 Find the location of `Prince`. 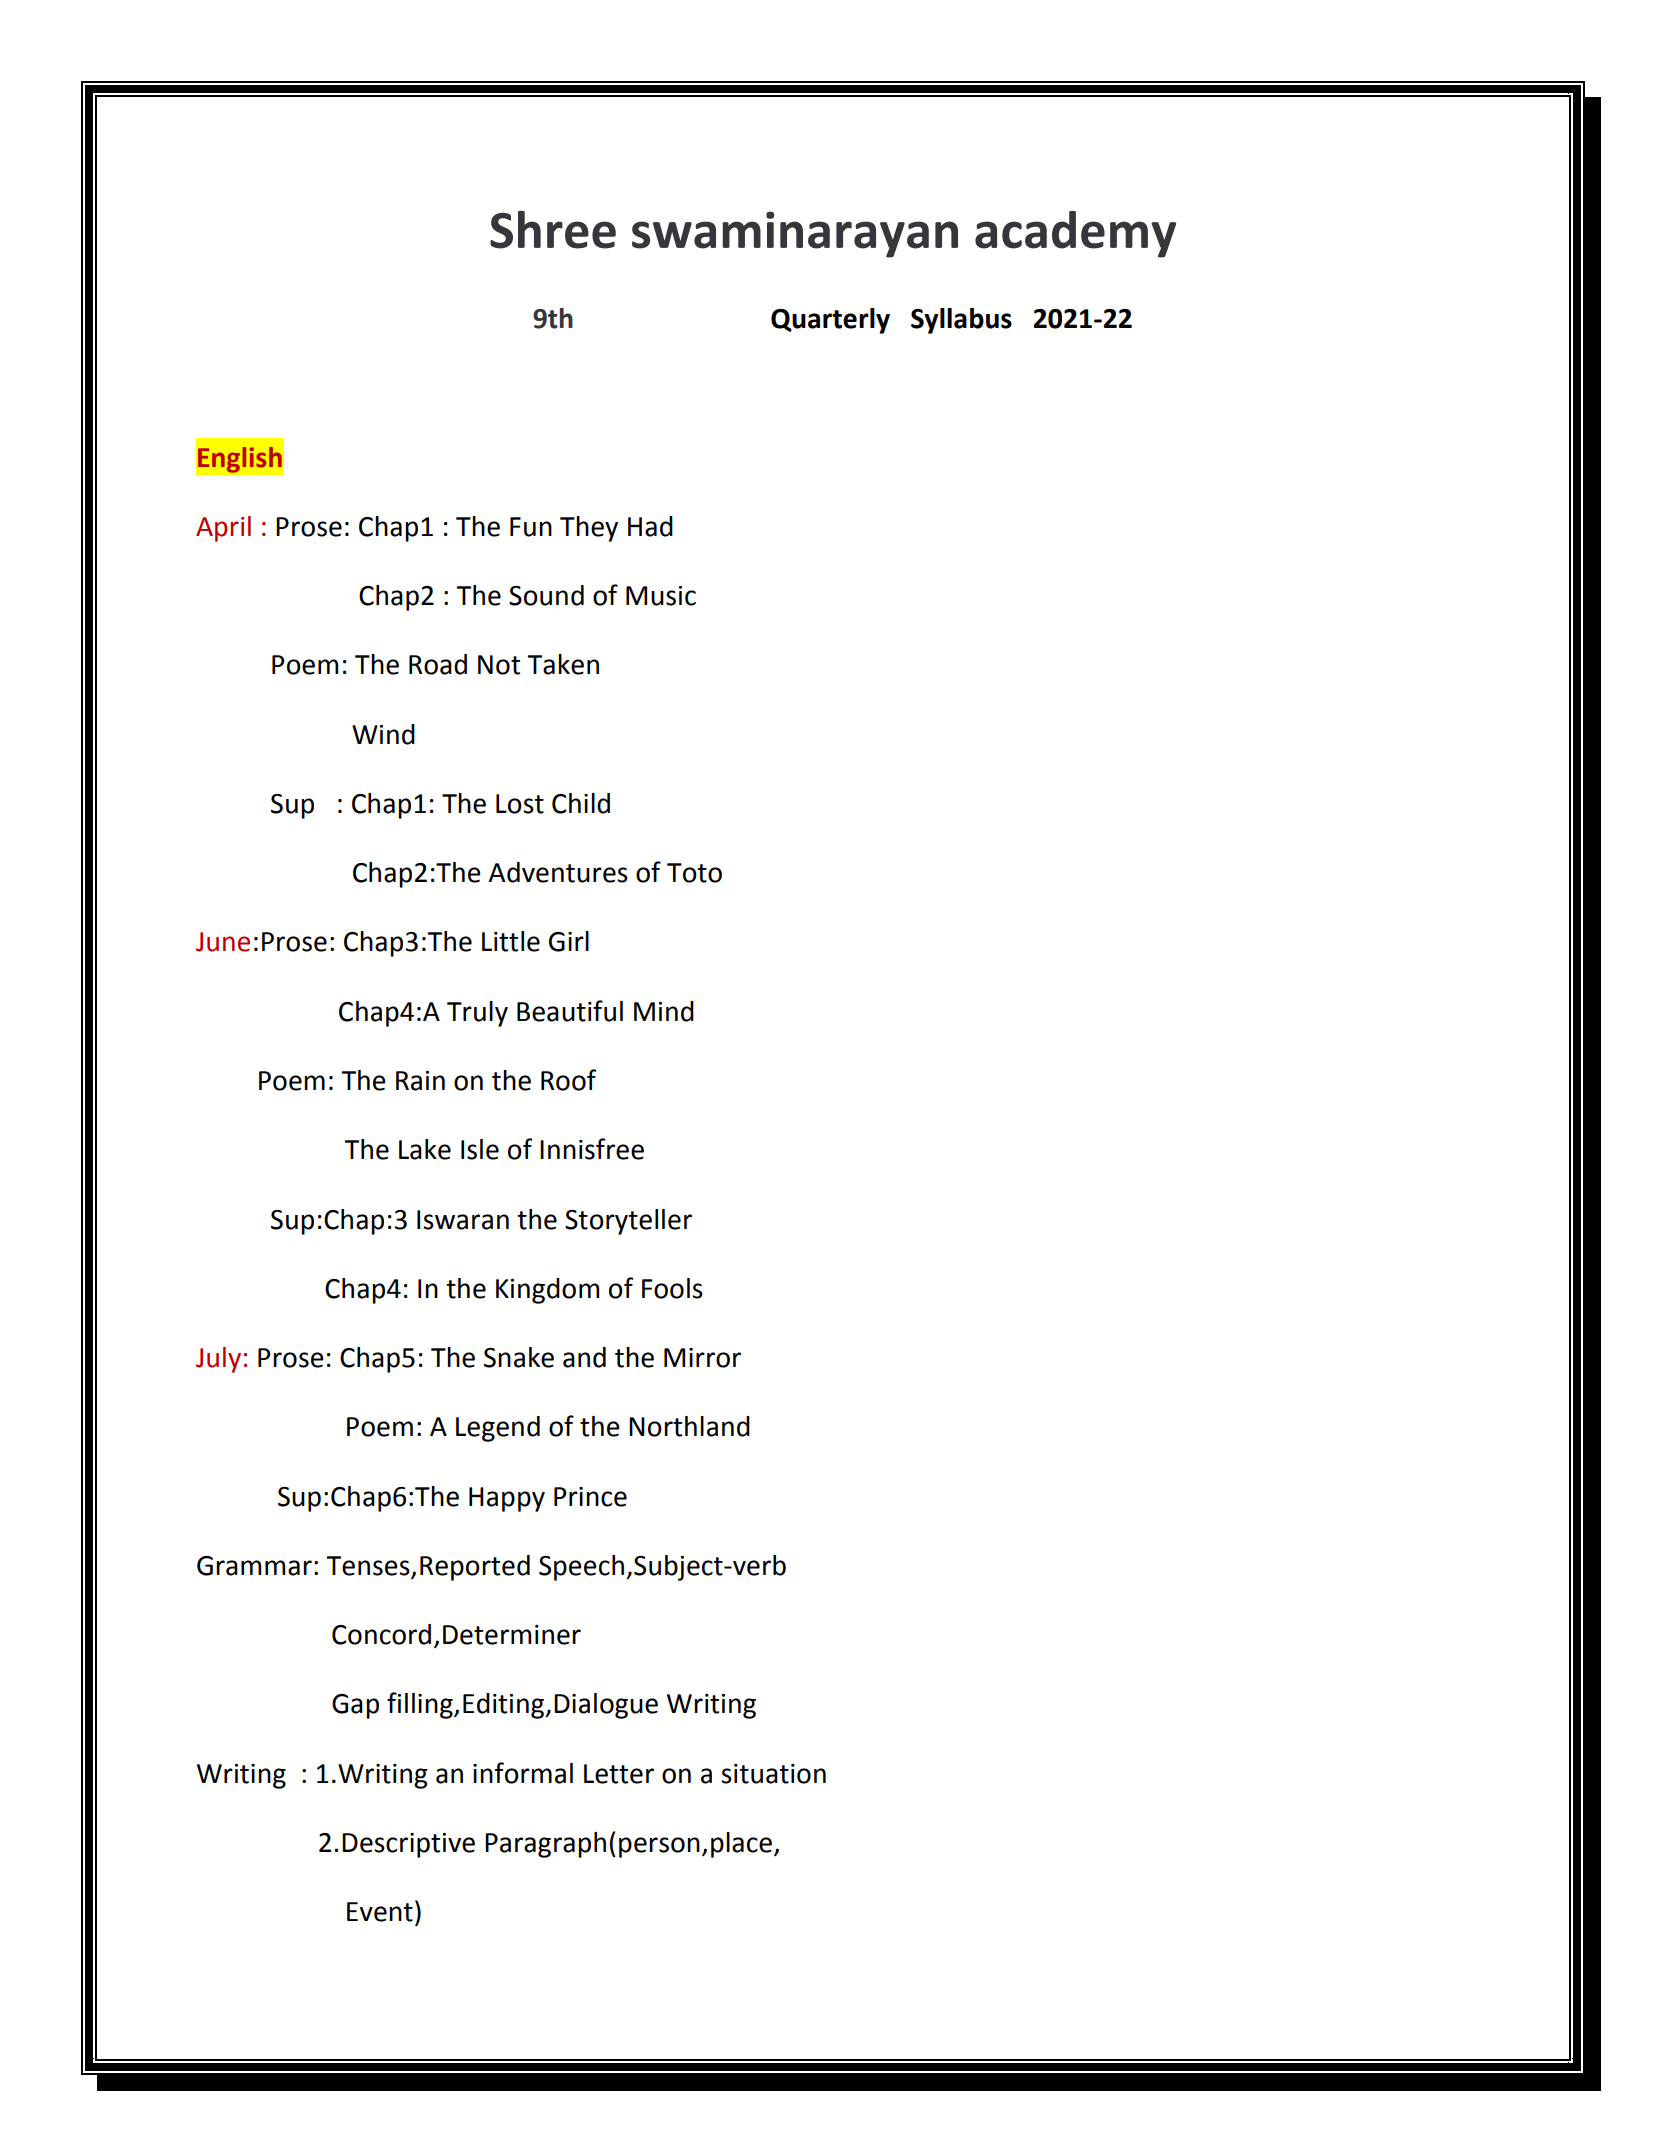

Prince is located at coordinates (590, 1497).
